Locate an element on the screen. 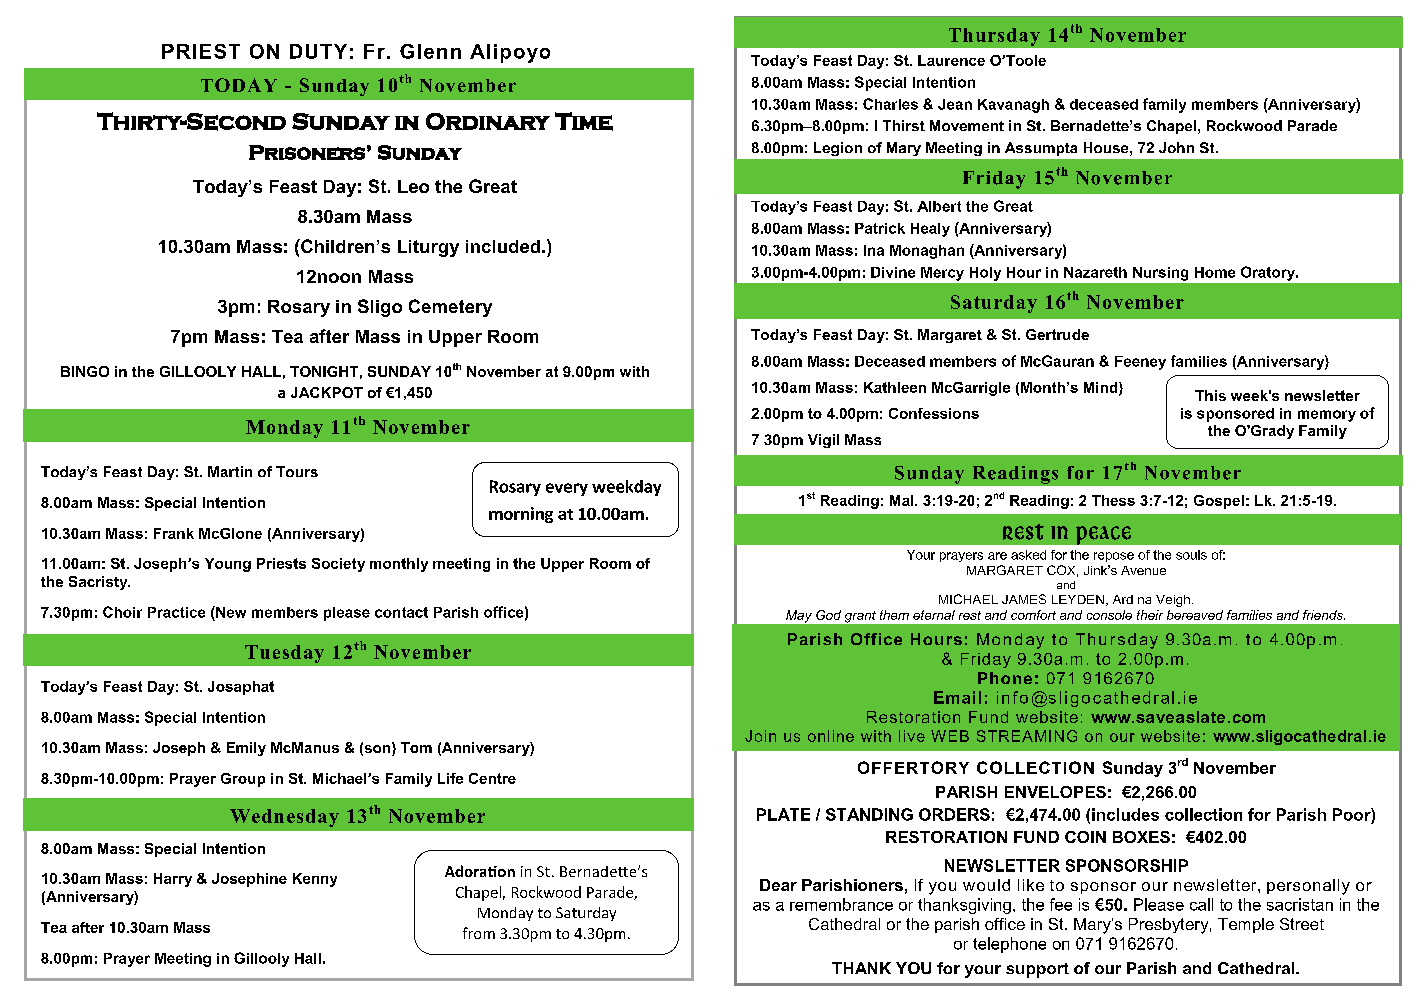 Image resolution: width=1425 pixels, height=1008 pixels. Vigil is located at coordinates (823, 441).
